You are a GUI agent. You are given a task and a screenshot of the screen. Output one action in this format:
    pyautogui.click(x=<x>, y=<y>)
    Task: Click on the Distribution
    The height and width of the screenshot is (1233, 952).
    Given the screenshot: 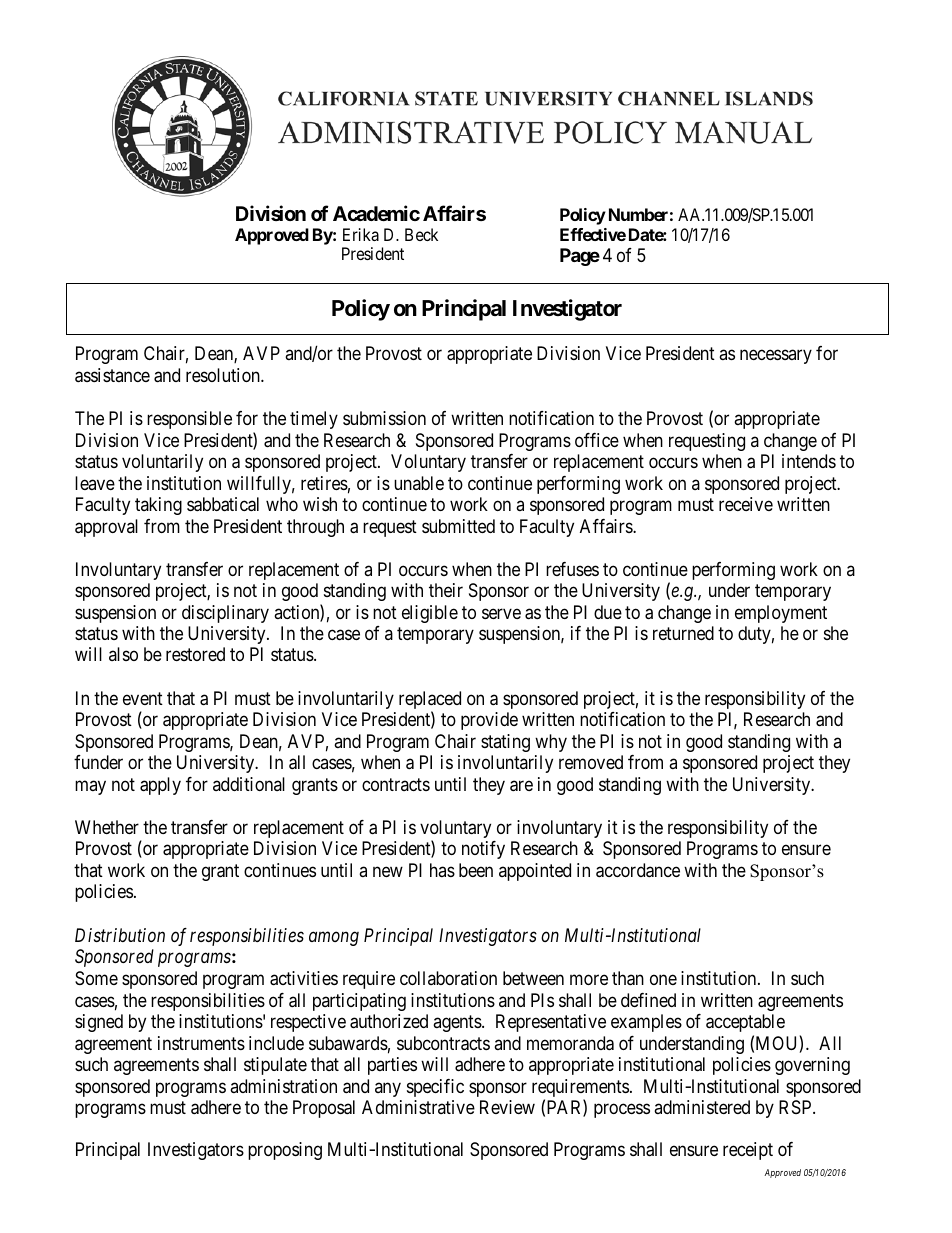 What is the action you would take?
    pyautogui.click(x=120, y=935)
